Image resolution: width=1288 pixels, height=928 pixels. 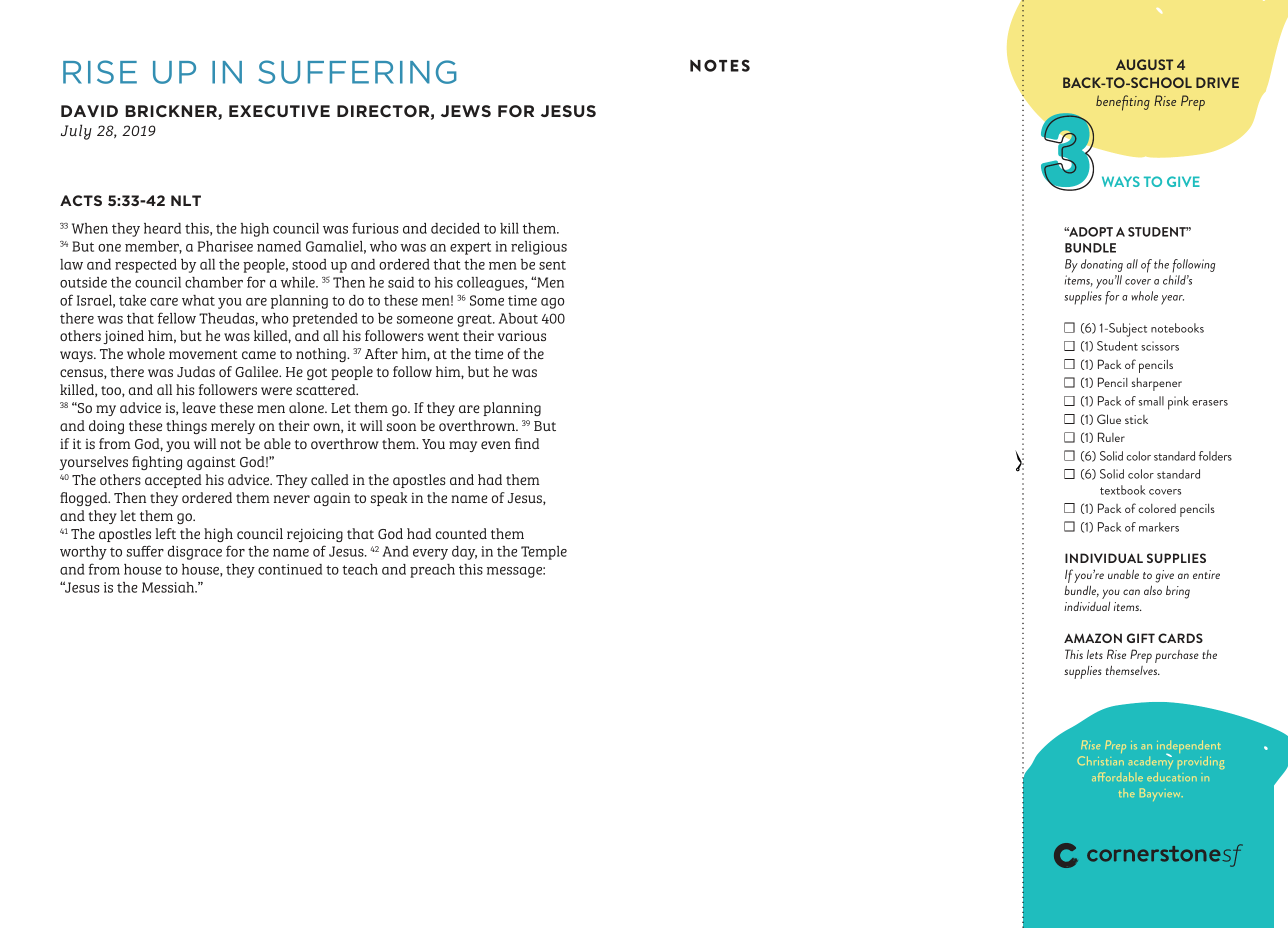 What do you see at coordinates (186, 427) in the screenshot?
I see `things` at bounding box center [186, 427].
